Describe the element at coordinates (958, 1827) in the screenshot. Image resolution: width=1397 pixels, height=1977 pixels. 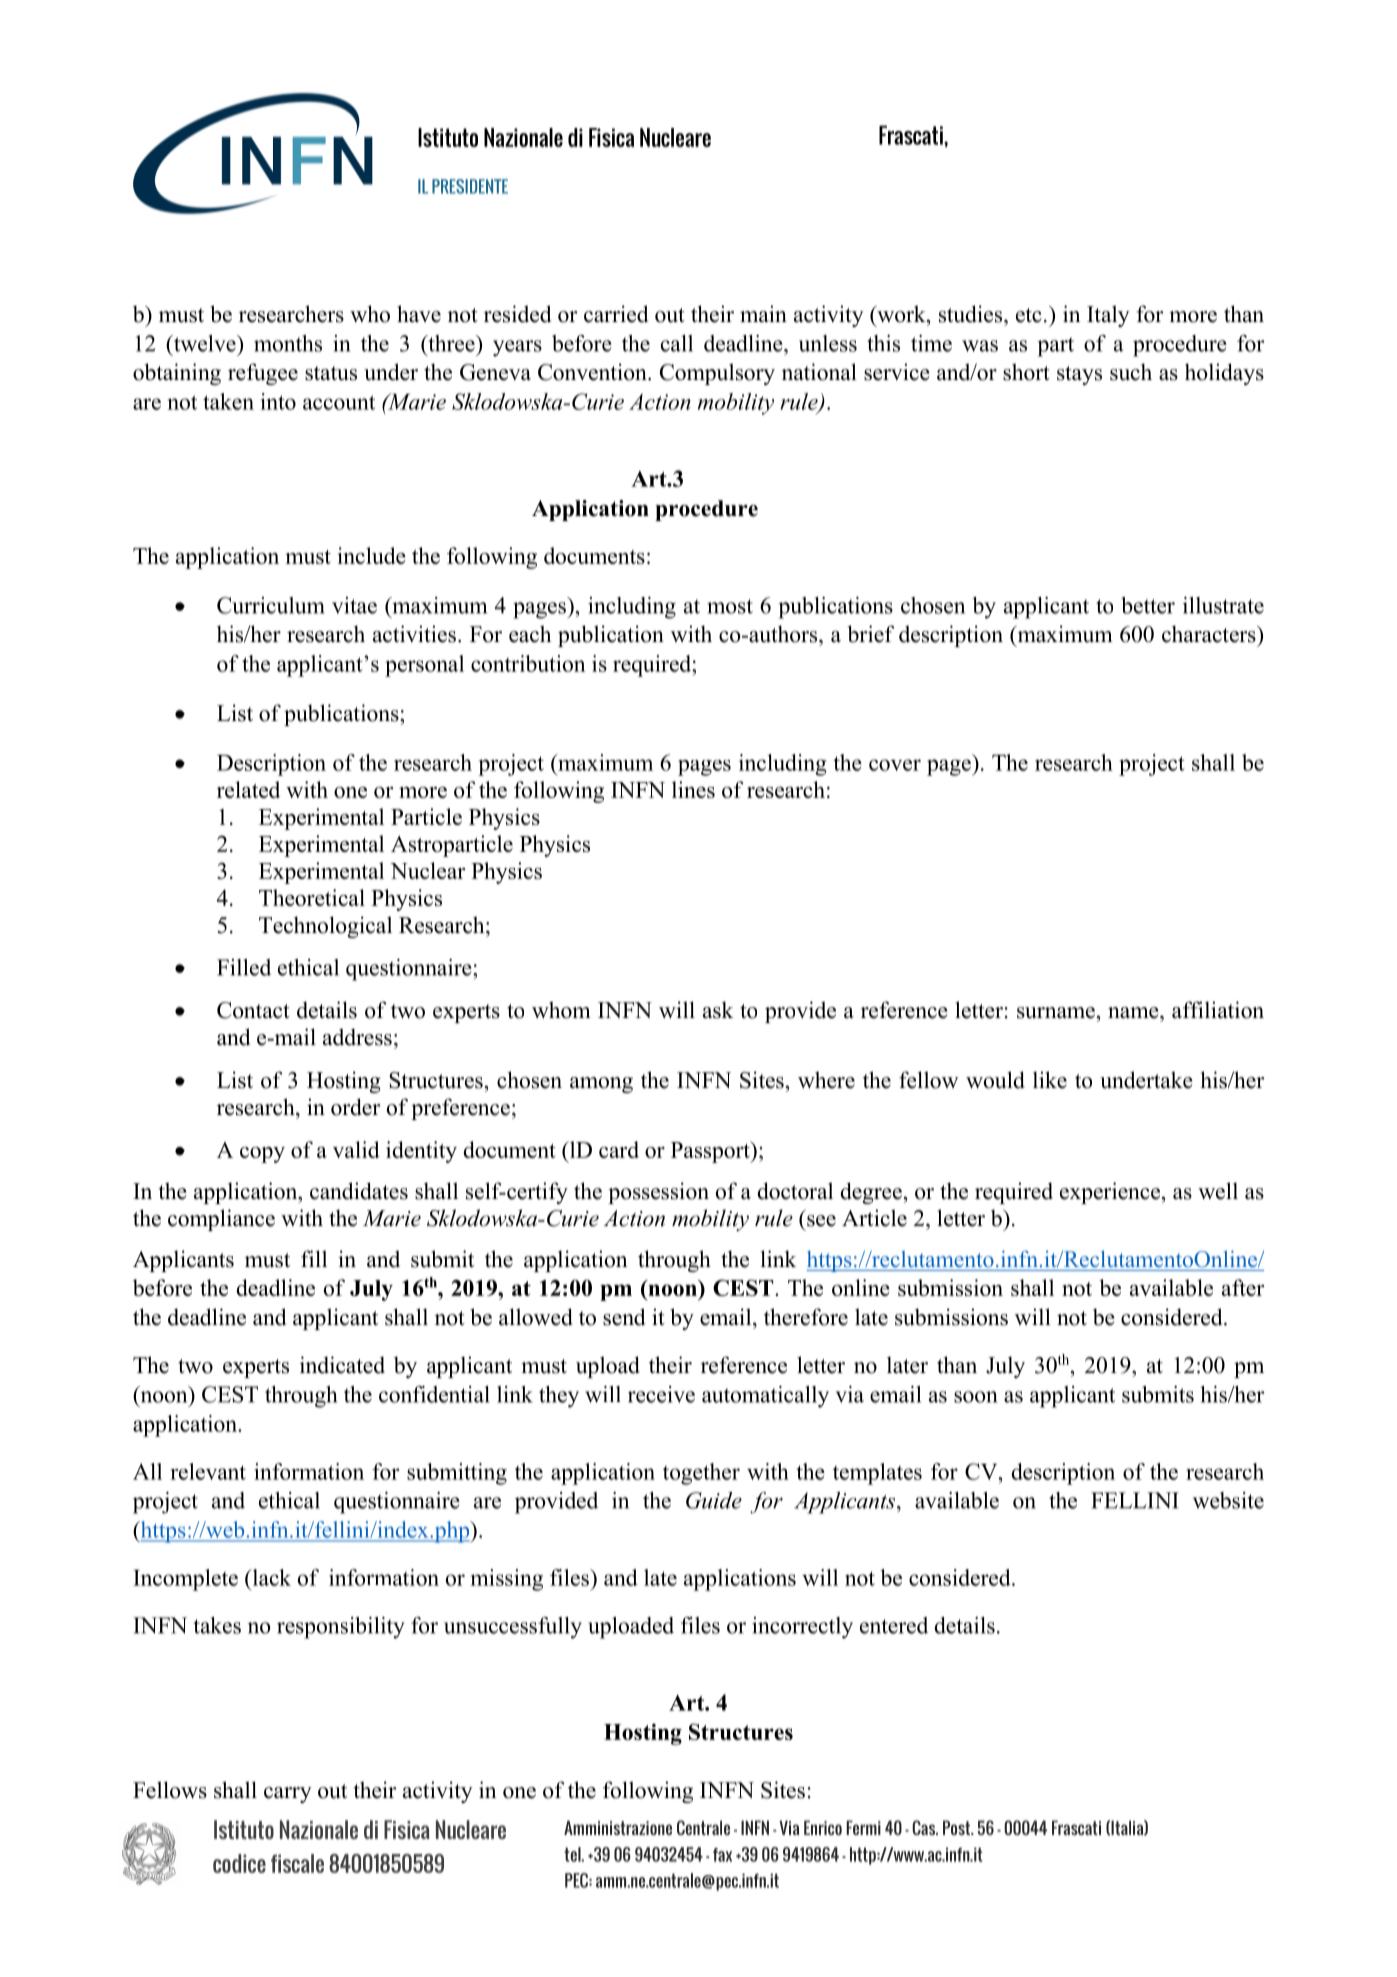
I see `Post` at that location.
